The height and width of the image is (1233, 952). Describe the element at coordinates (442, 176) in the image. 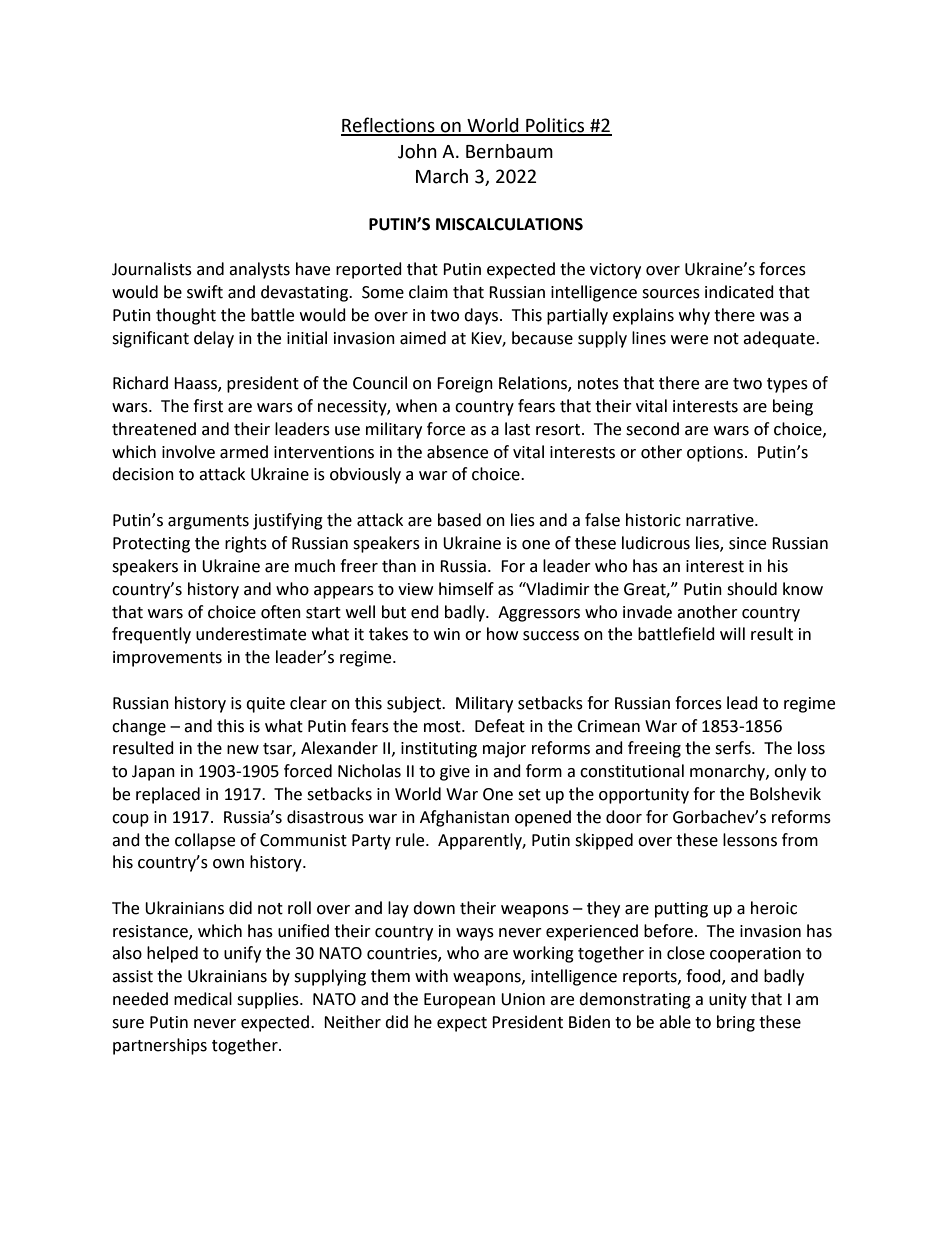

I see `March` at that location.
